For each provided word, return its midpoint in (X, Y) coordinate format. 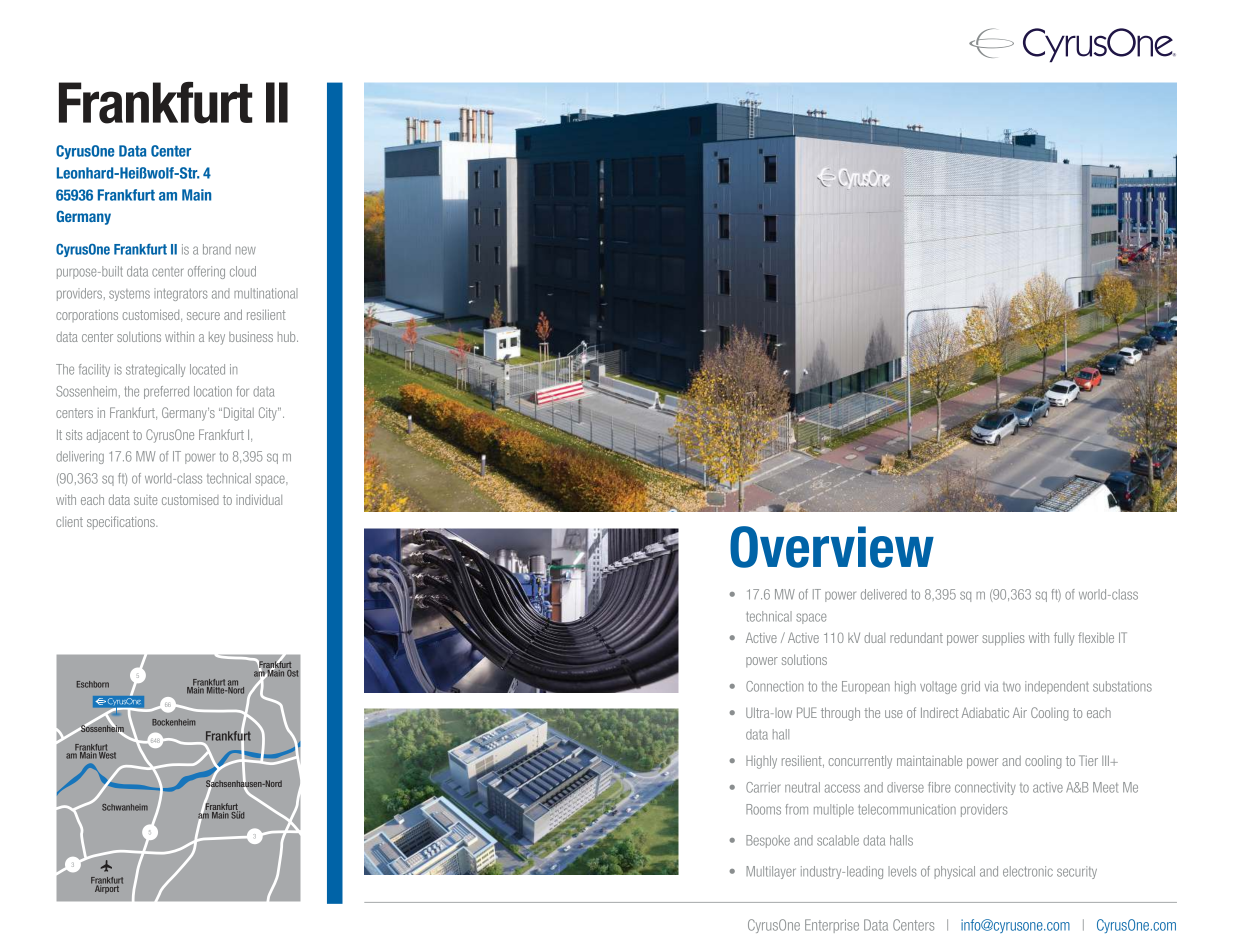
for (243, 391)
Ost (291, 672)
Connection (774, 686)
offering (206, 272)
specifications (122, 522)
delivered (884, 594)
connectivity (985, 788)
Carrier (763, 787)
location (213, 391)
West (107, 754)
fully (1064, 639)
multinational (266, 293)
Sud (237, 814)
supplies (1003, 639)
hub (288, 336)
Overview (832, 547)
